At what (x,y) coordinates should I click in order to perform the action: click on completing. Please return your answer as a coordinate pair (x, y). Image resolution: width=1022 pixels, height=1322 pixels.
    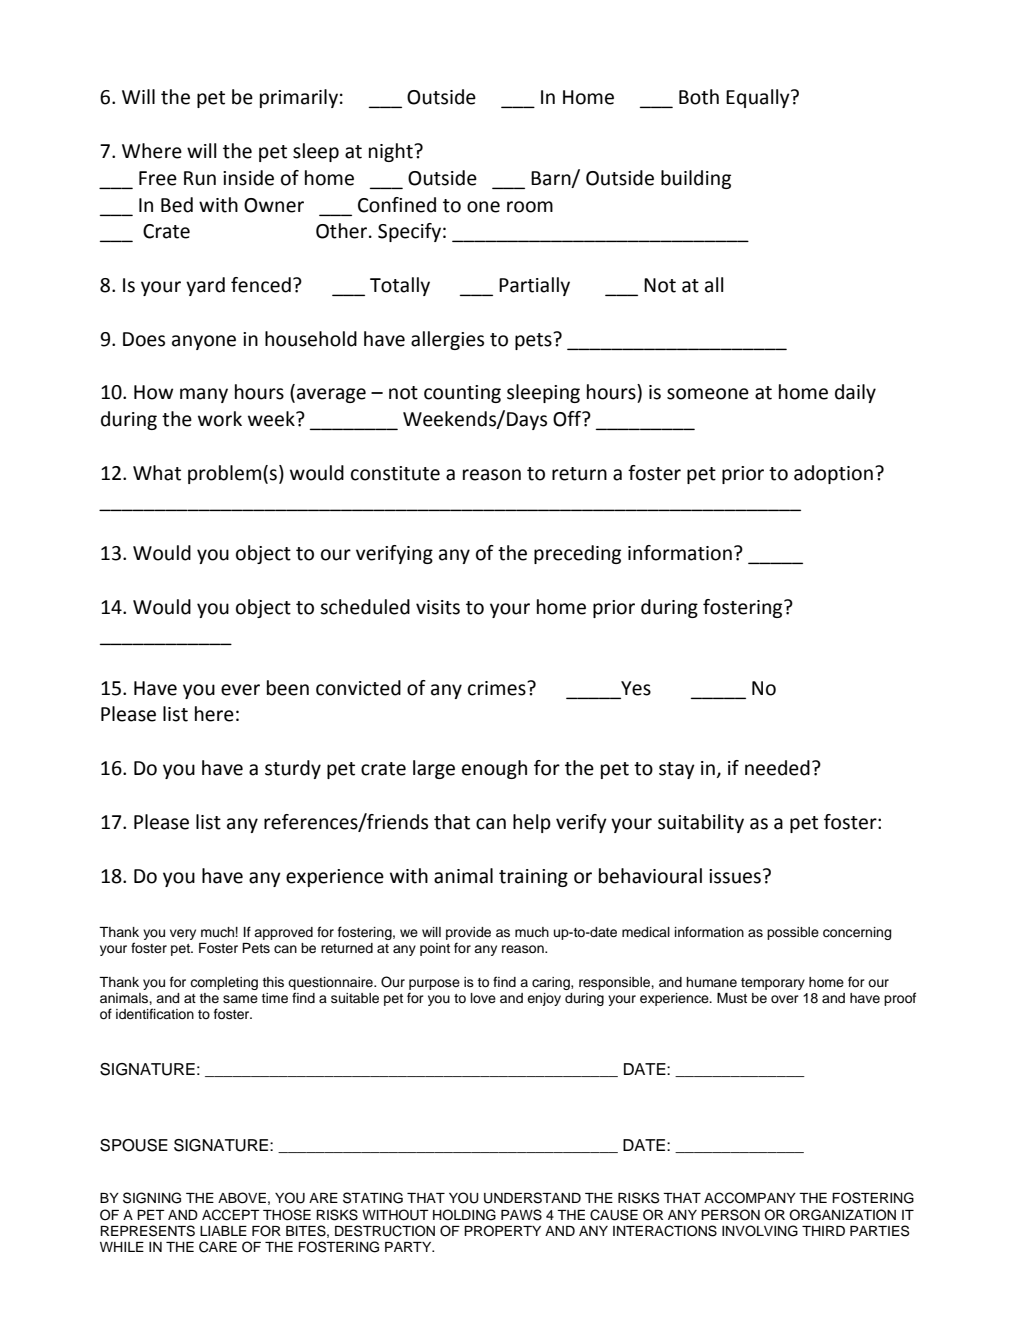
    Looking at the image, I should click on (224, 983).
